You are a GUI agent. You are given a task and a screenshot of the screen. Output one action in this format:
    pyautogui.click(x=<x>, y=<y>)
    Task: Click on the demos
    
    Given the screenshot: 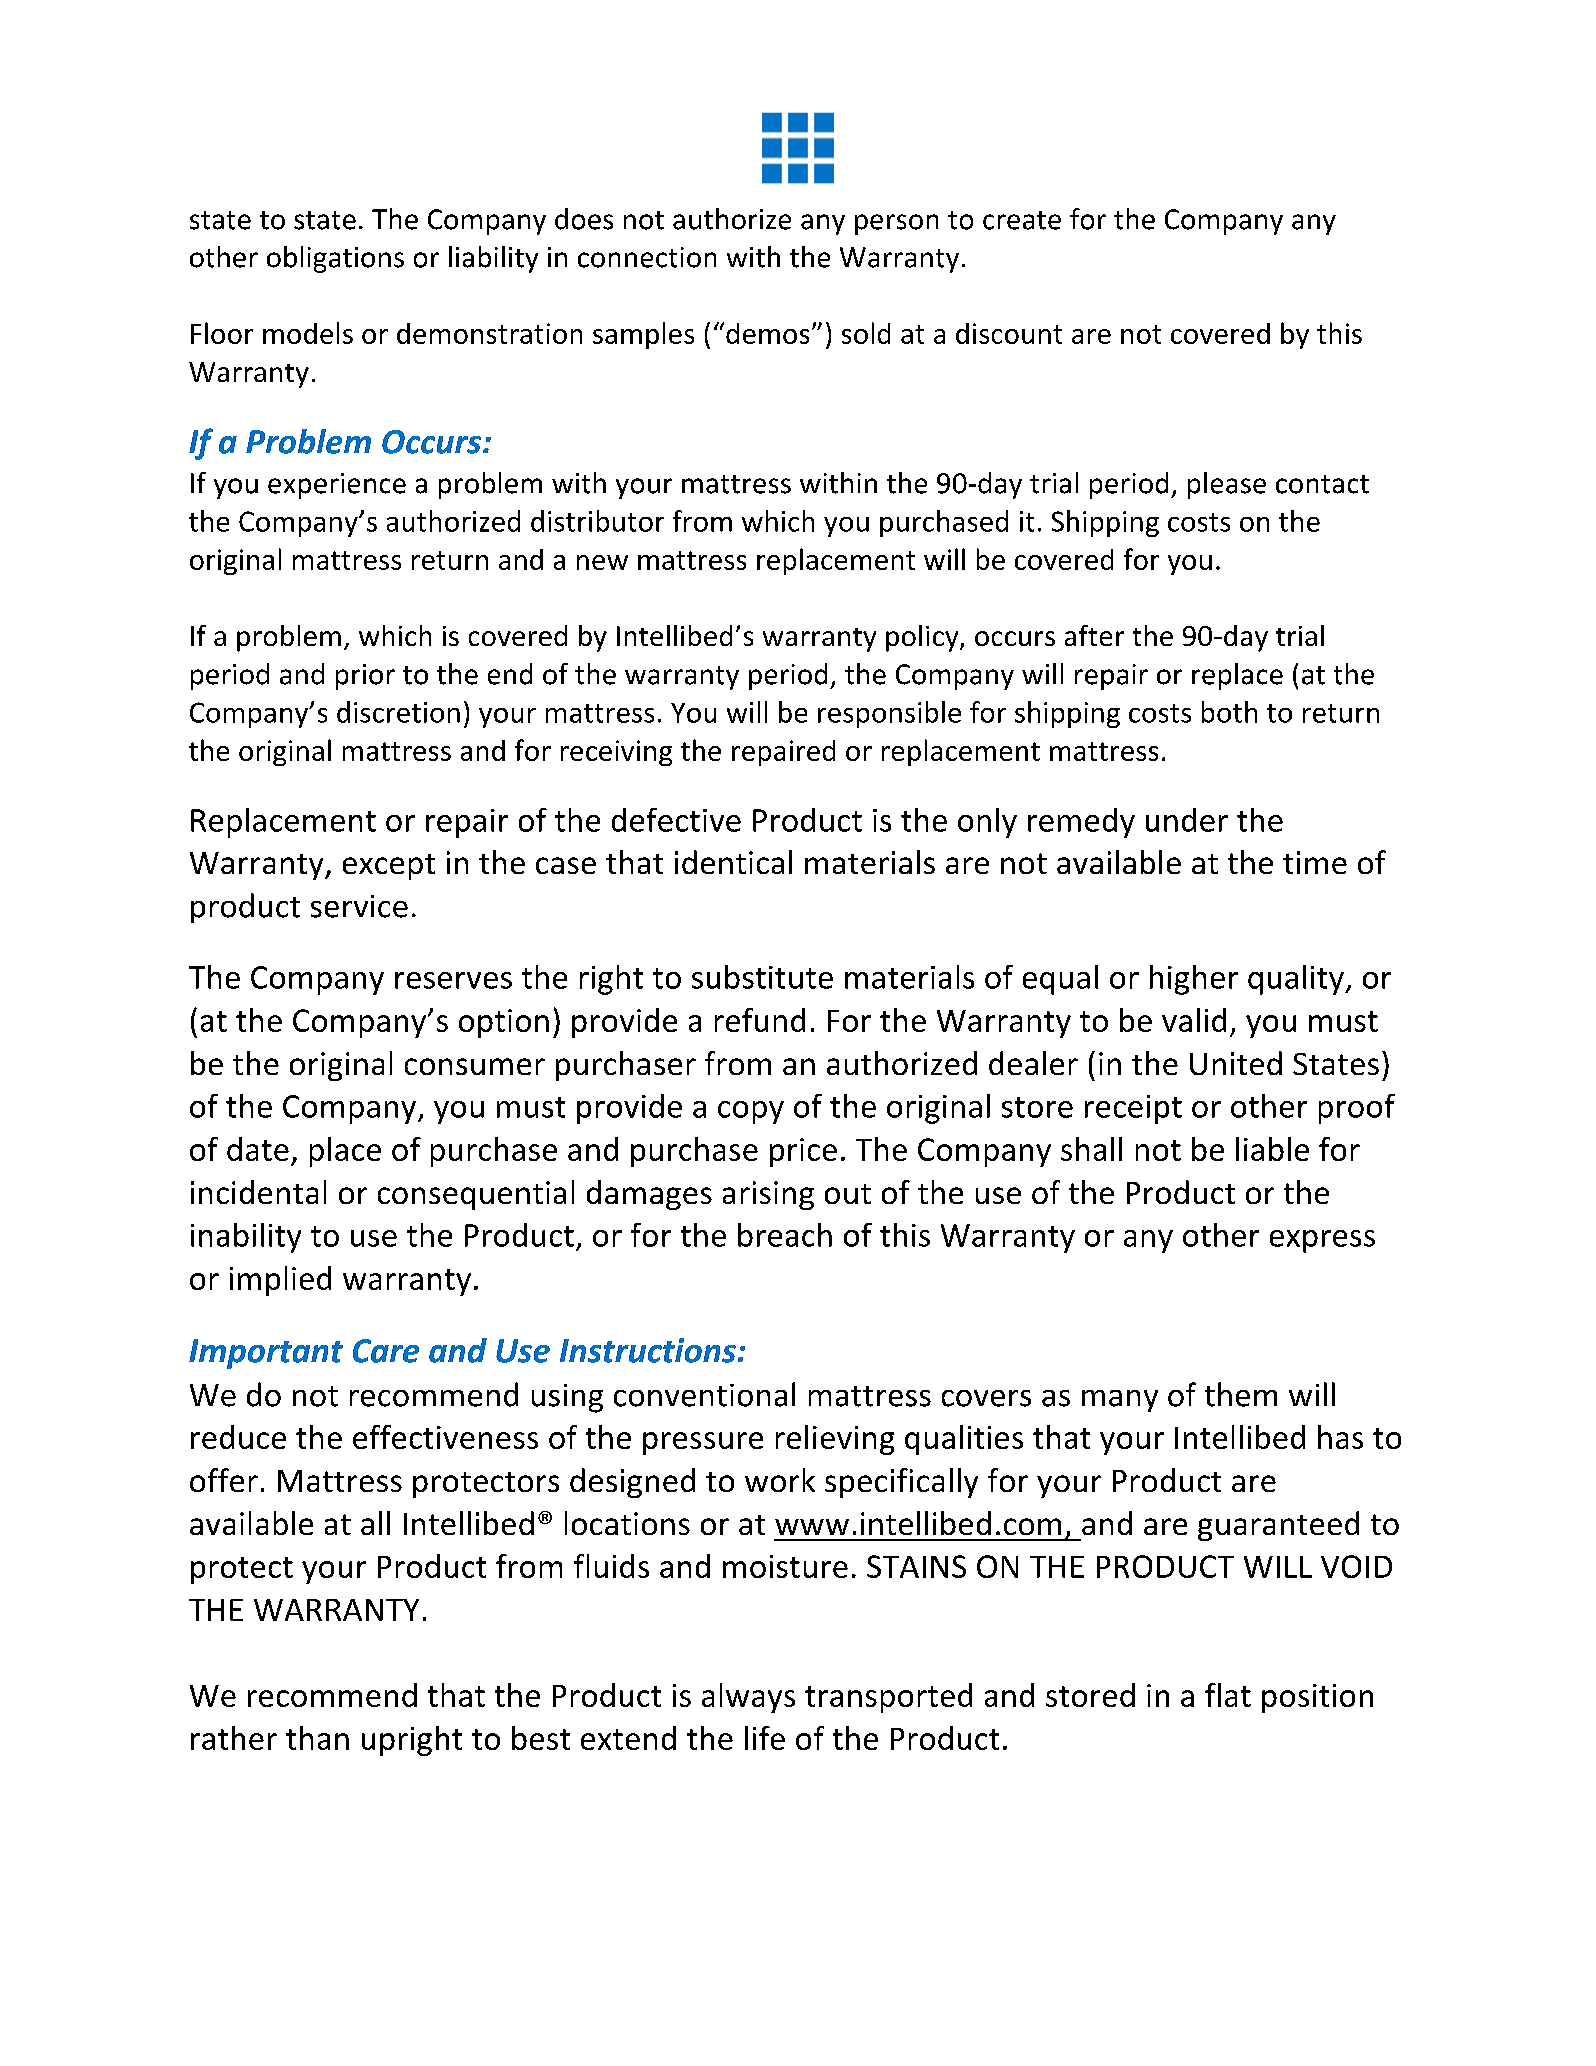 What is the action you would take?
    pyautogui.click(x=767, y=333)
